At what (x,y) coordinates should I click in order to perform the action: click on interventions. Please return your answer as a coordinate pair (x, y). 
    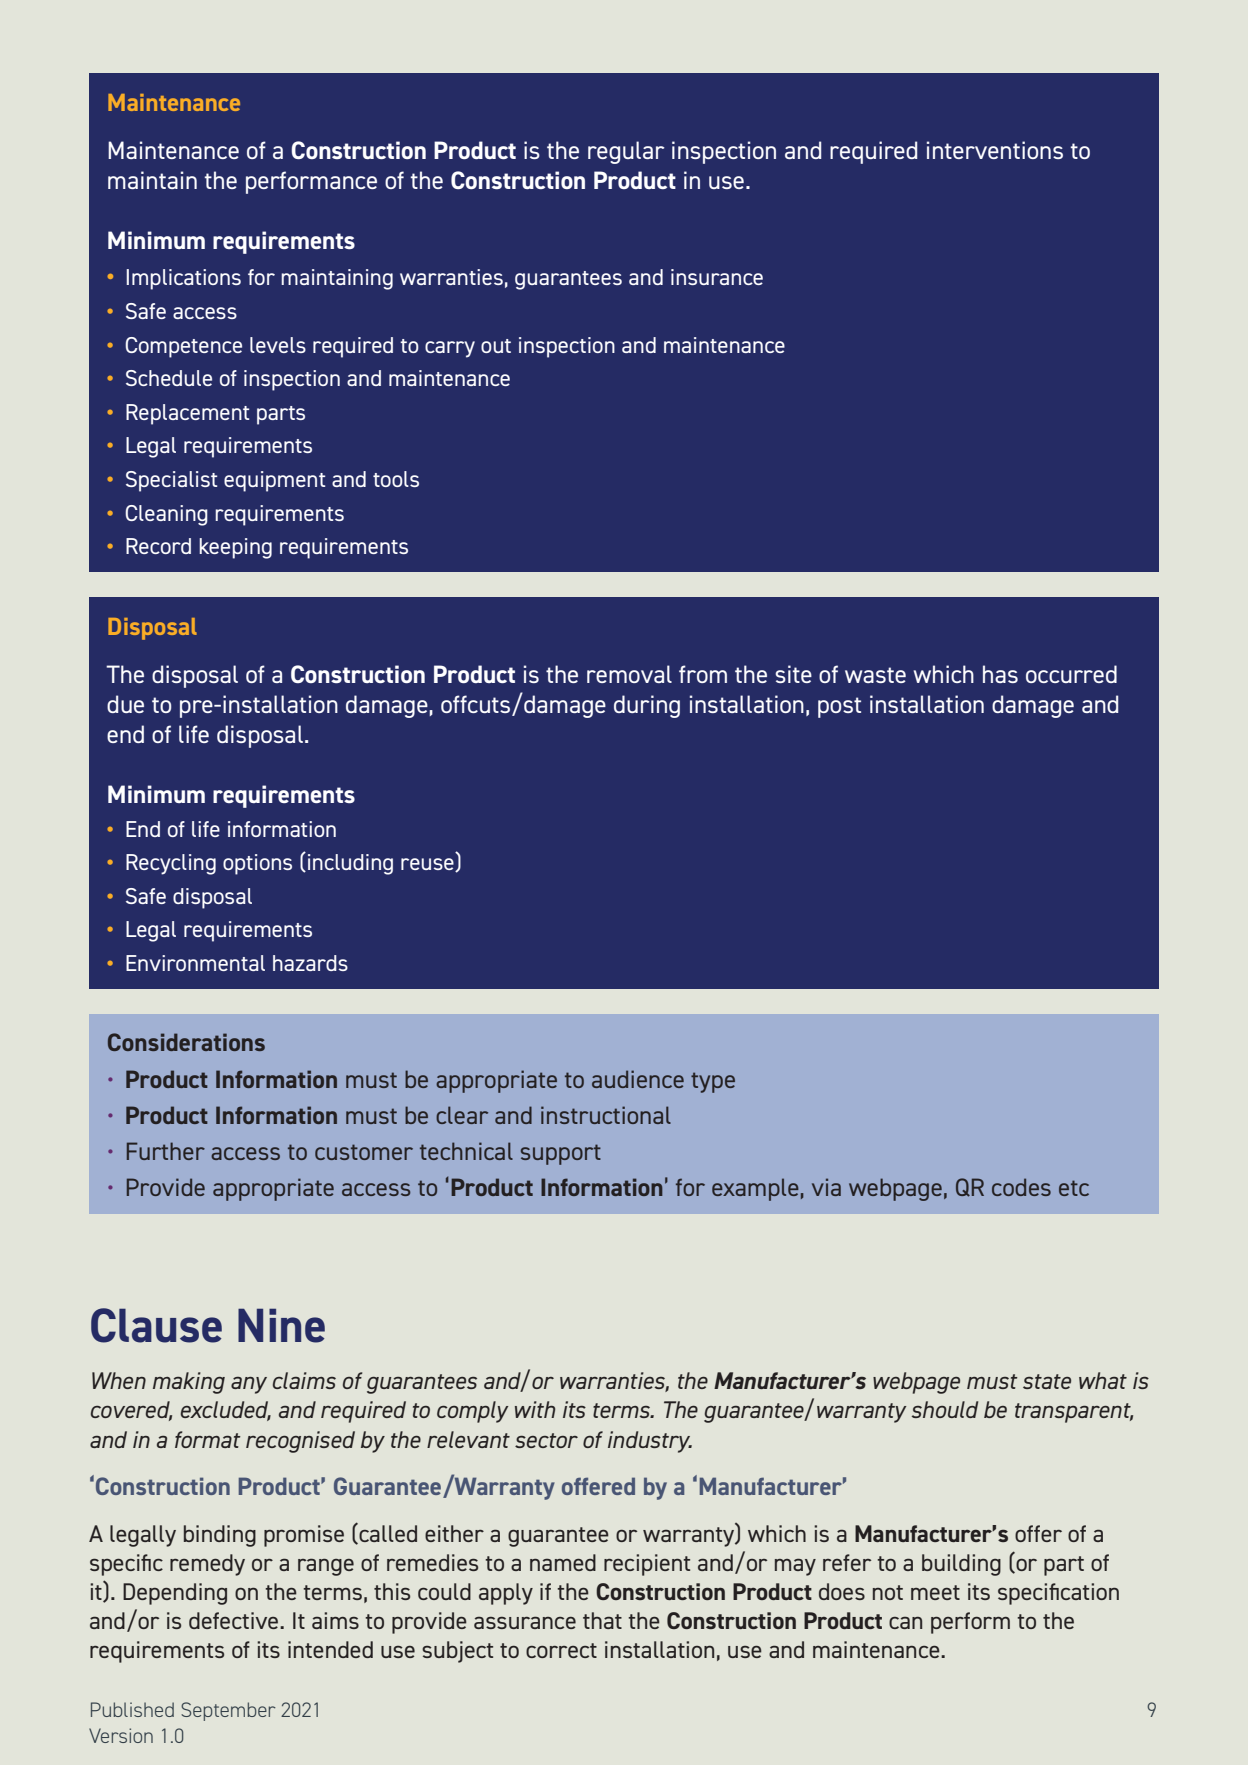
    Looking at the image, I should click on (995, 150).
